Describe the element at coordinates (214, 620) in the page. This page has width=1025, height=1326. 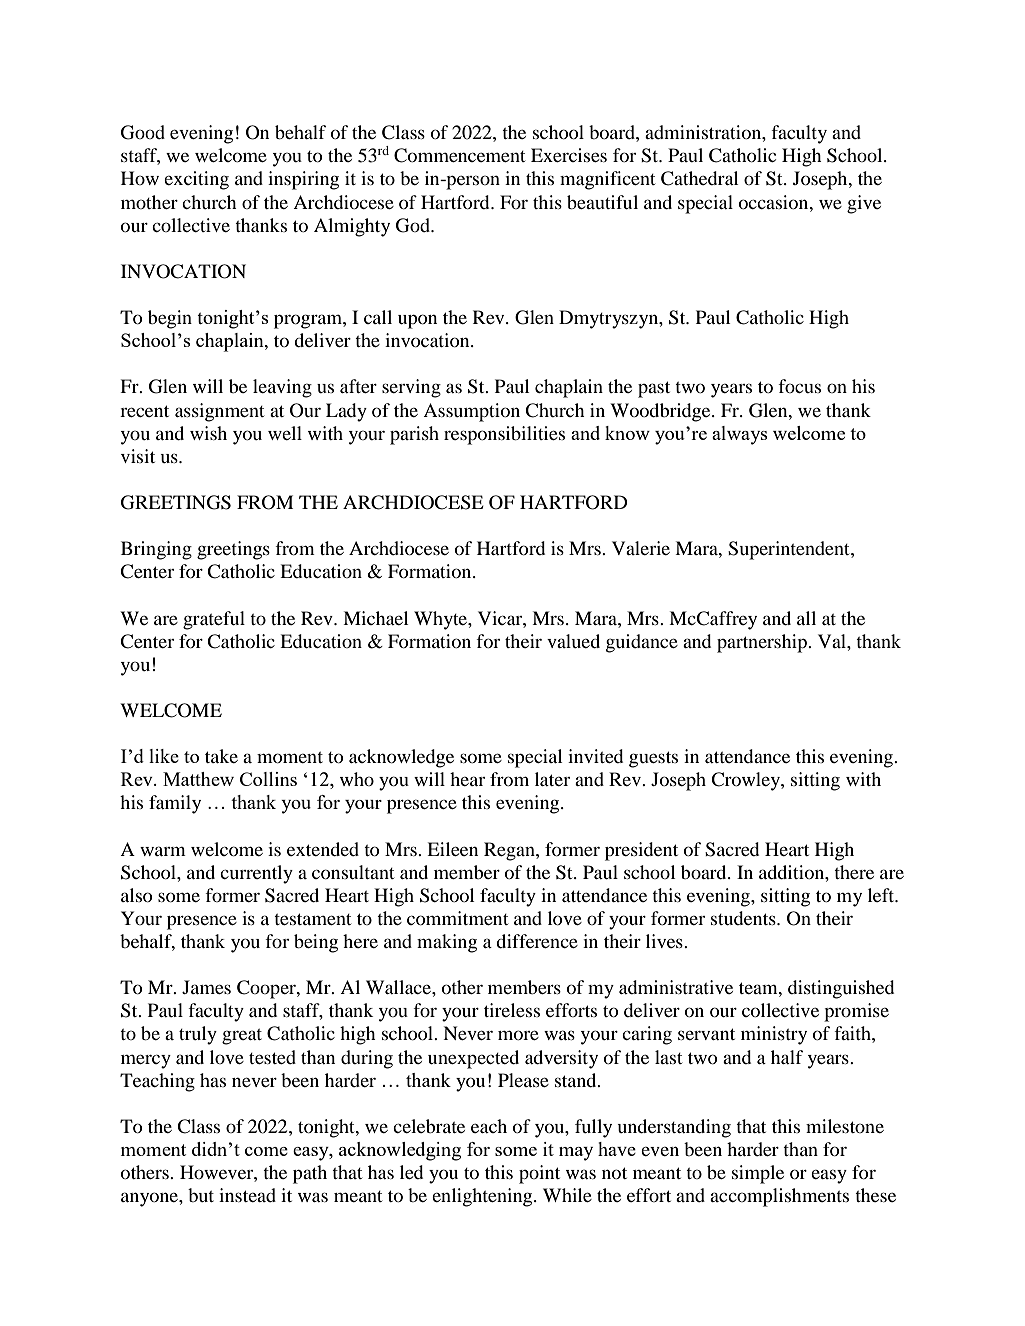
I see `grateful` at that location.
